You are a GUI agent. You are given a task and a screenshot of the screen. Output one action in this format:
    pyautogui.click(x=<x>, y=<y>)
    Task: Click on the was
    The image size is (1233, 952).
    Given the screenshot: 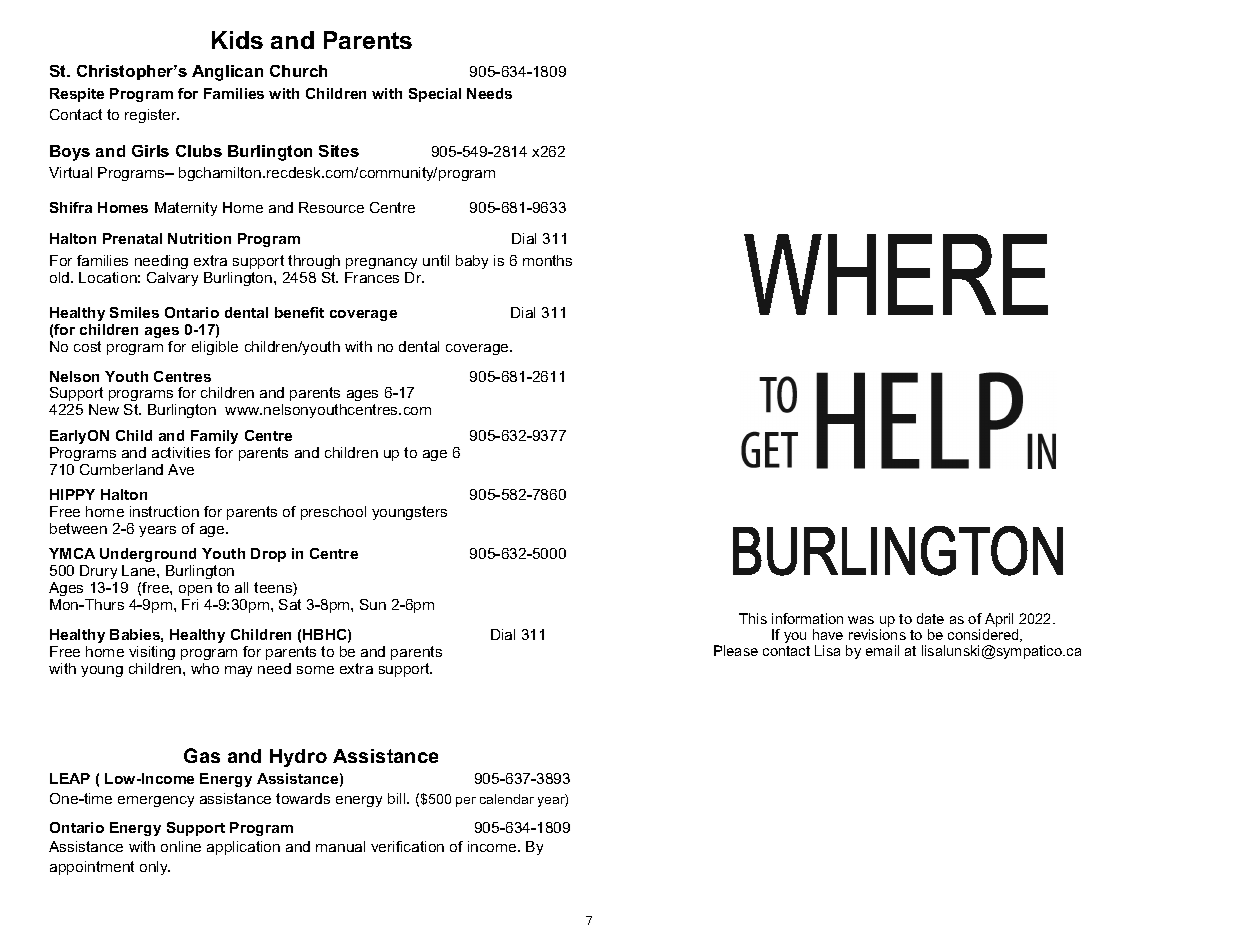 What is the action you would take?
    pyautogui.click(x=861, y=620)
